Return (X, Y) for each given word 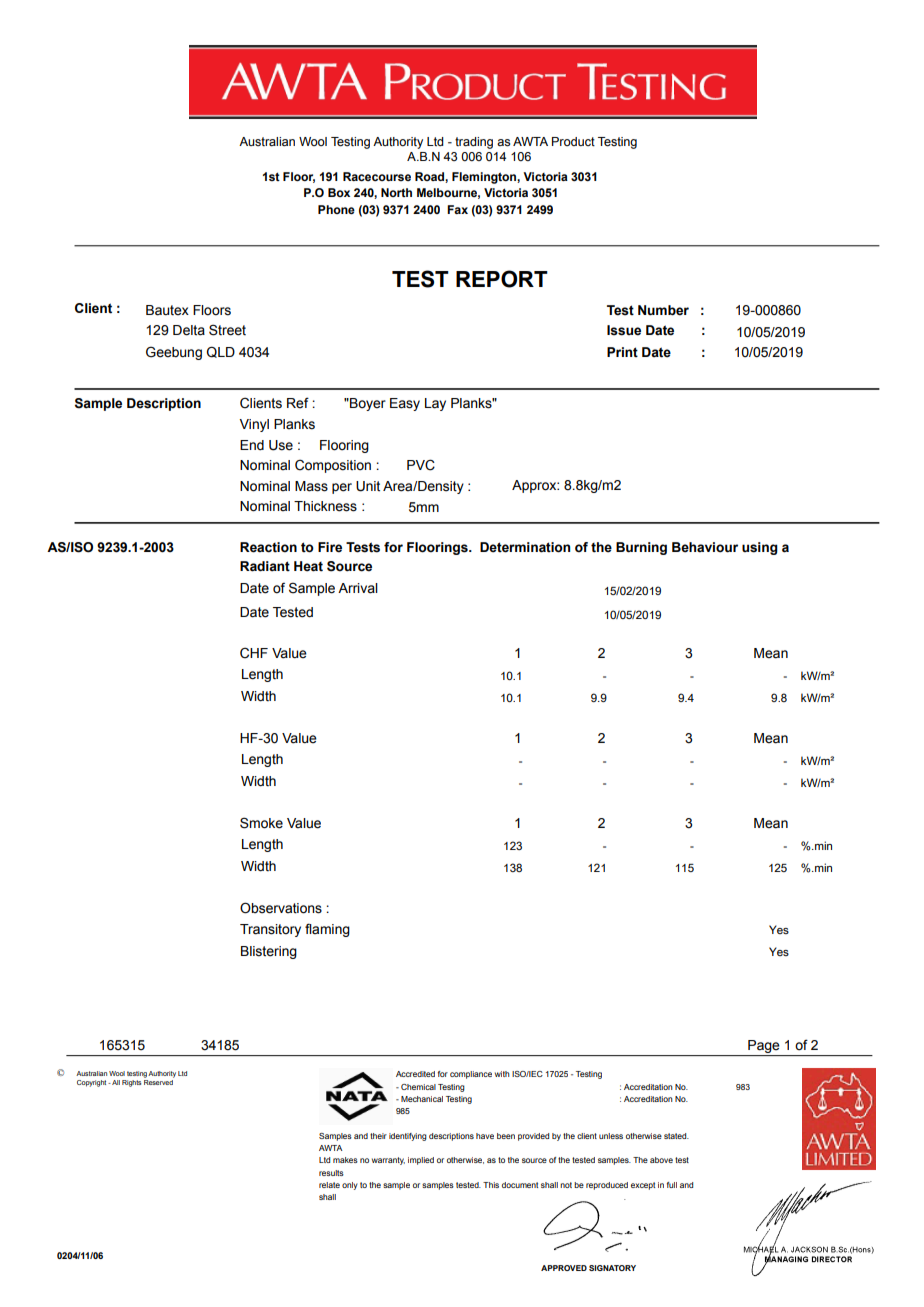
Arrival (358, 588)
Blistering (269, 952)
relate (329, 1185)
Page (764, 1048)
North (396, 192)
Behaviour (705, 547)
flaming (327, 930)
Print (622, 352)
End (252, 445)
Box (339, 192)
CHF (254, 653)
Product (573, 142)
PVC (421, 465)
